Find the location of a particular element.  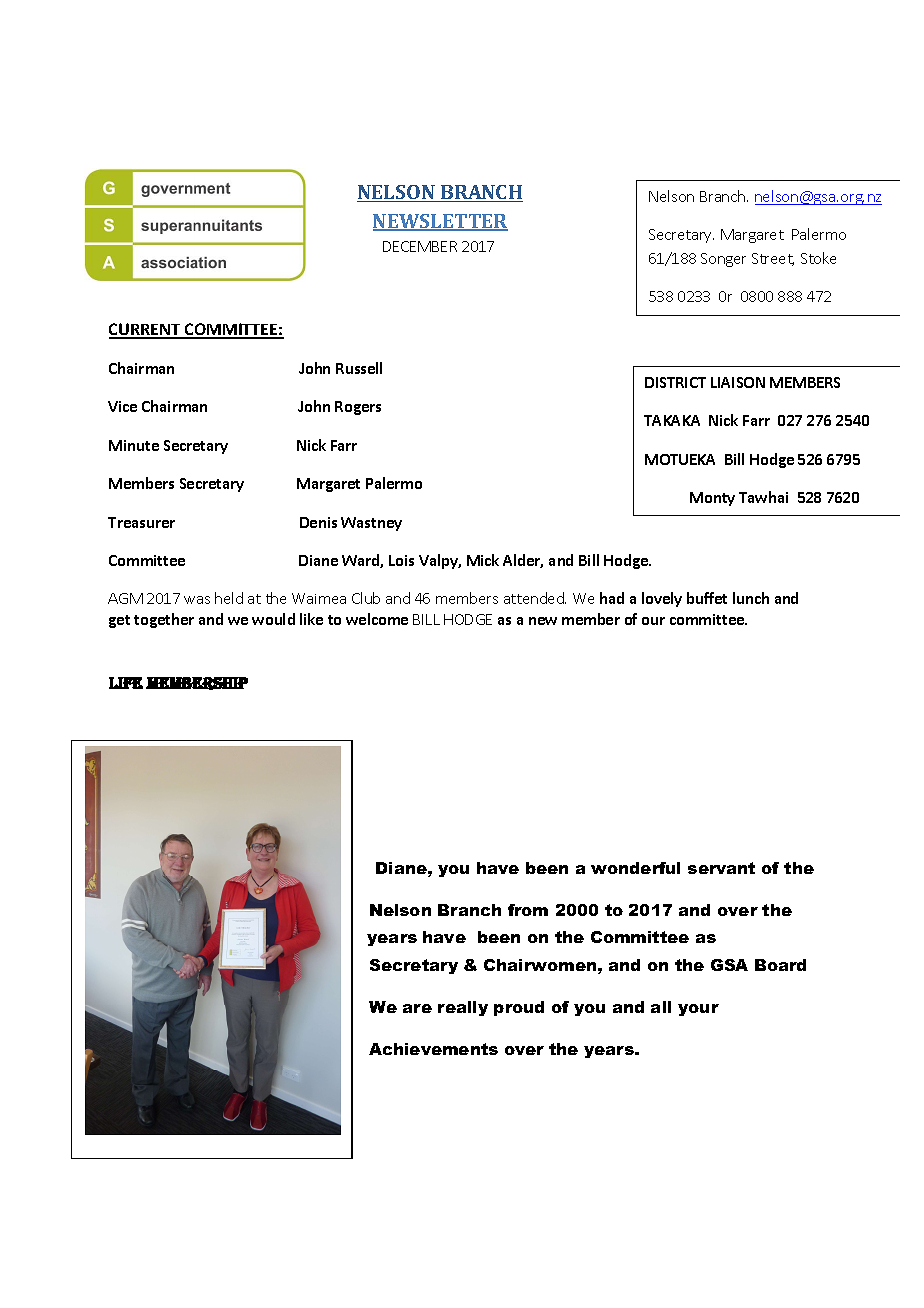

buffet is located at coordinates (707, 598).
